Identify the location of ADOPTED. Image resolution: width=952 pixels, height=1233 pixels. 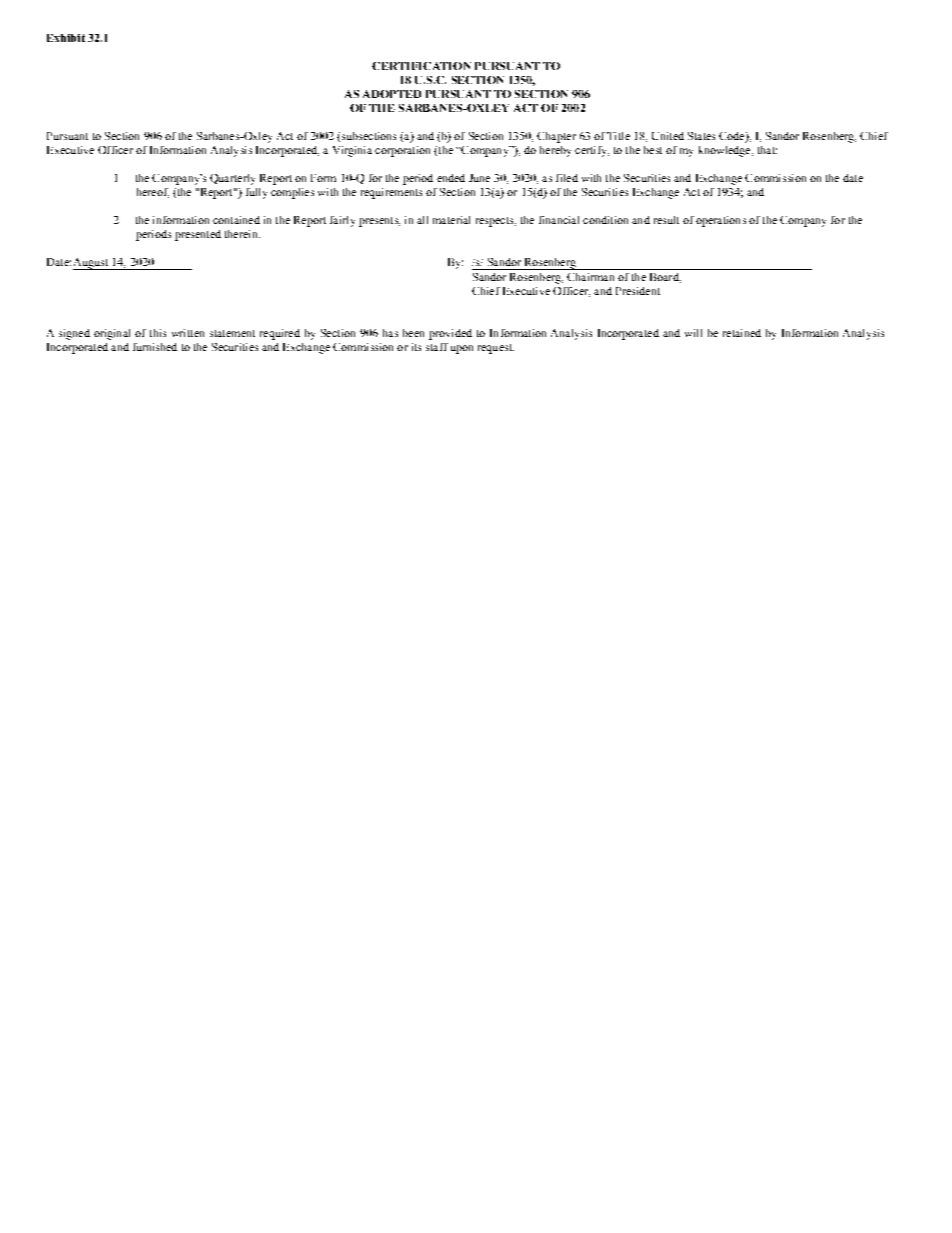
(392, 94).
